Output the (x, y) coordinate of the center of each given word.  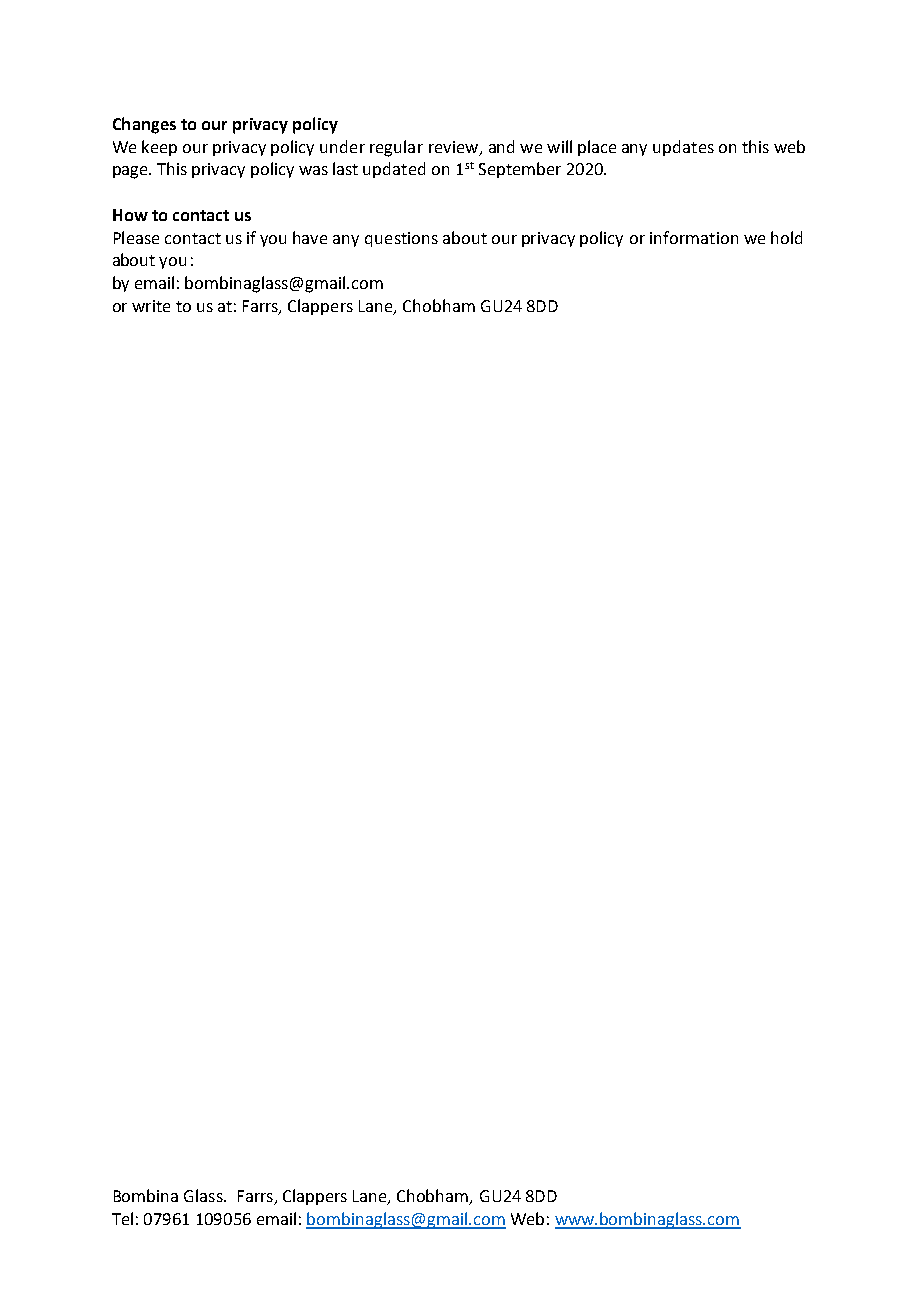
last (345, 168)
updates (683, 148)
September (520, 170)
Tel (122, 1218)
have (310, 237)
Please (136, 237)
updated (394, 170)
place (597, 148)
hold (786, 237)
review (455, 148)
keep (159, 148)
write (151, 306)
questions (401, 239)
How (130, 215)
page (131, 172)
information (694, 237)
